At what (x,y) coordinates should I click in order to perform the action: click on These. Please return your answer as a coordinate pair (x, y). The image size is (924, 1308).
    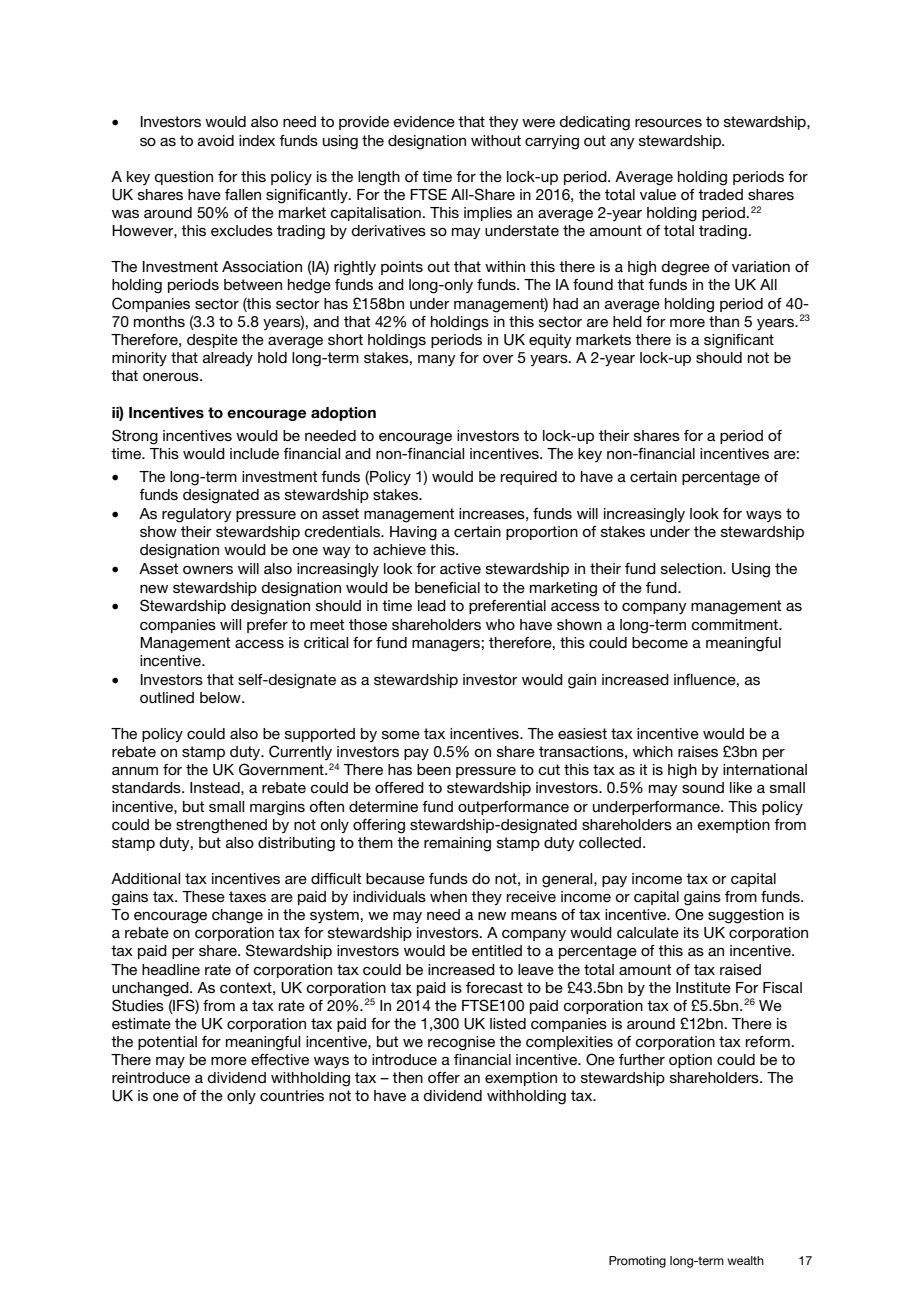
    Looking at the image, I should click on (203, 896).
